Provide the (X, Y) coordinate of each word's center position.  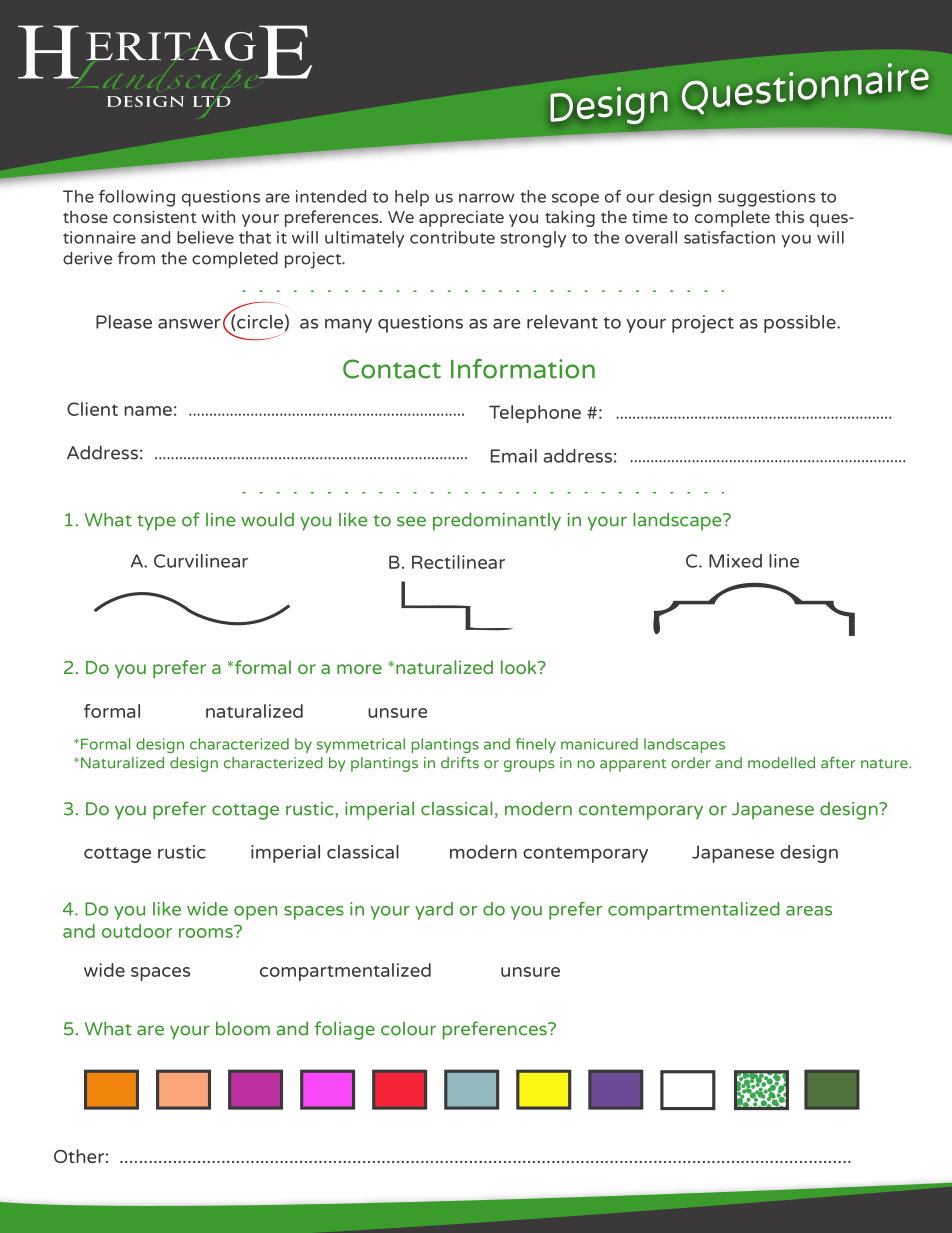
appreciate (461, 219)
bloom (243, 1028)
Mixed (735, 561)
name (148, 411)
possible (801, 324)
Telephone (535, 414)
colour (408, 1029)
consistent (155, 216)
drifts (460, 763)
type (156, 523)
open (255, 913)
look (520, 667)
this (789, 216)
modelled (781, 763)
